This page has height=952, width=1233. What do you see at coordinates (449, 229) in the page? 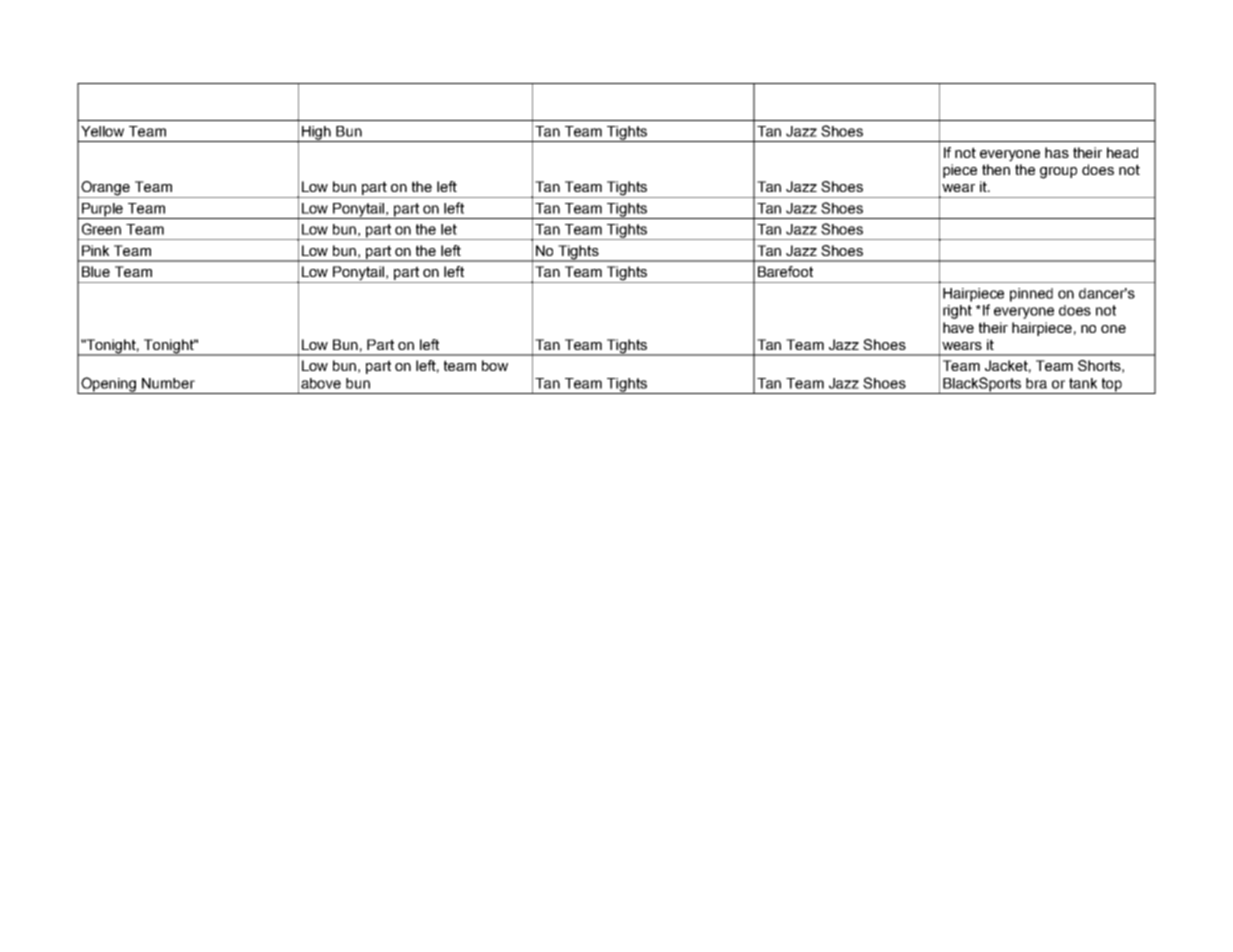
I see `let` at bounding box center [449, 229].
